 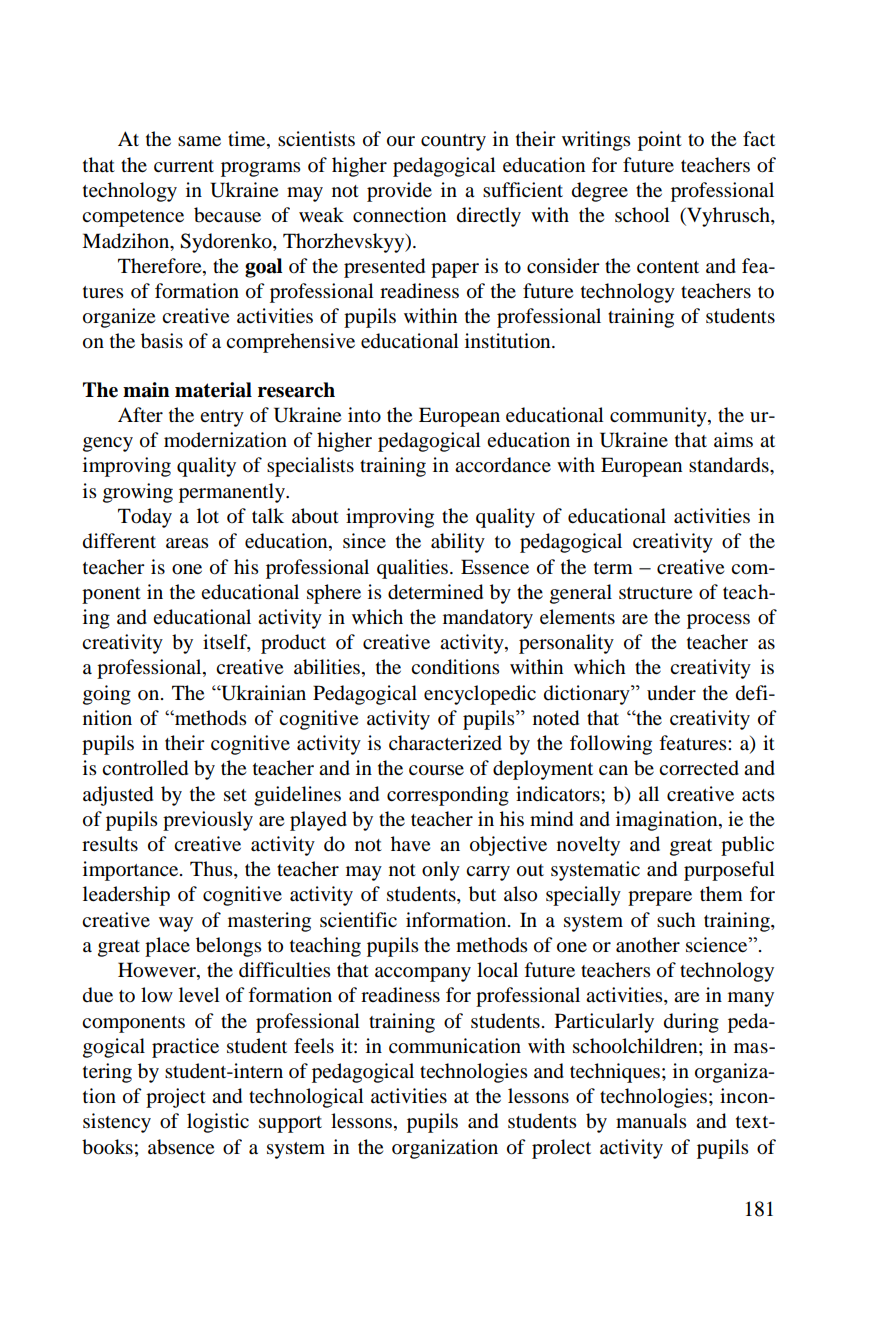 I want to click on point, so click(x=660, y=141).
